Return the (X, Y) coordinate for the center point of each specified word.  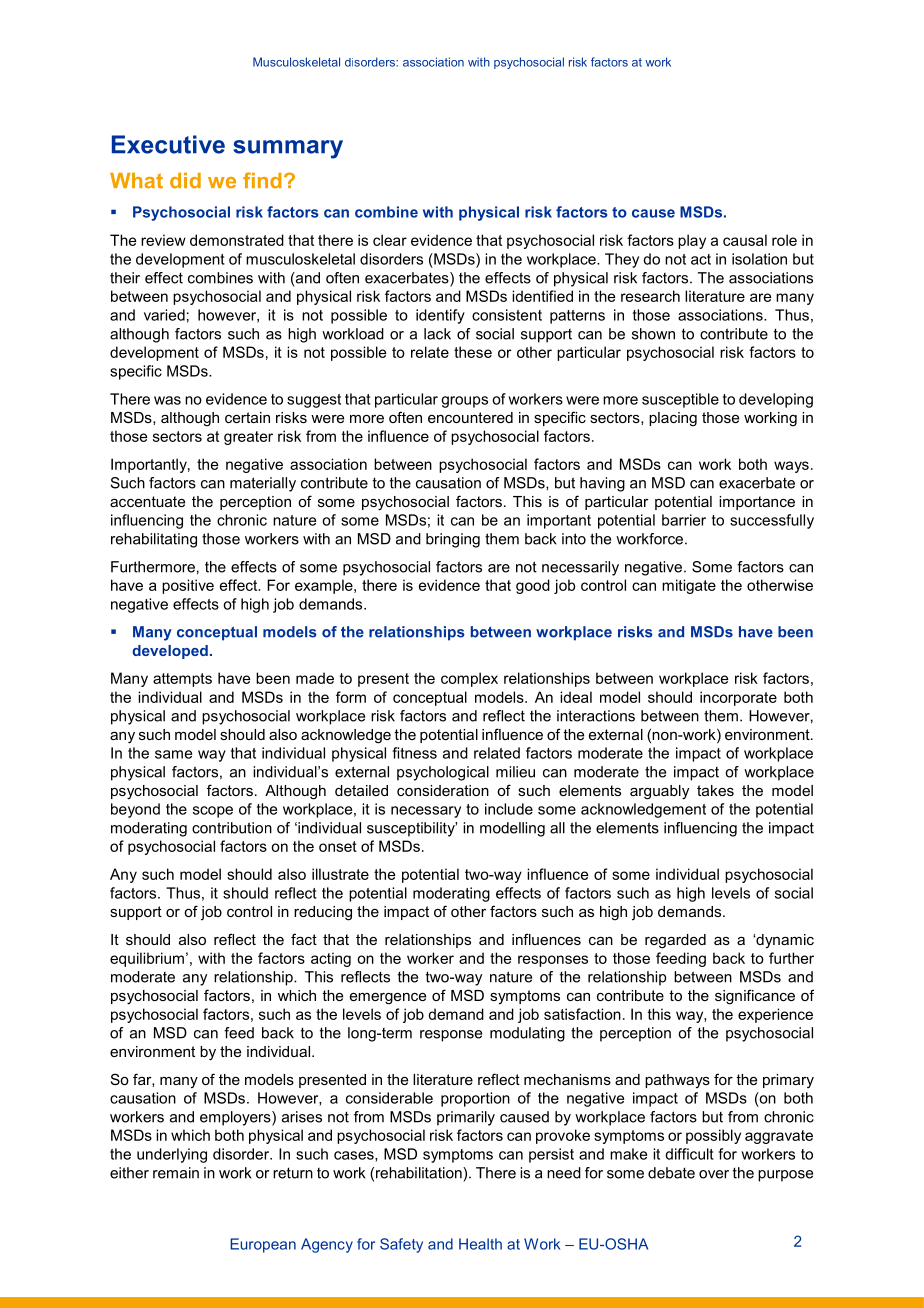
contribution (232, 828)
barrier (684, 520)
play (692, 241)
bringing (453, 540)
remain (176, 1173)
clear (390, 240)
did (185, 181)
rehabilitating (154, 540)
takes (715, 790)
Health (480, 1244)
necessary (426, 812)
